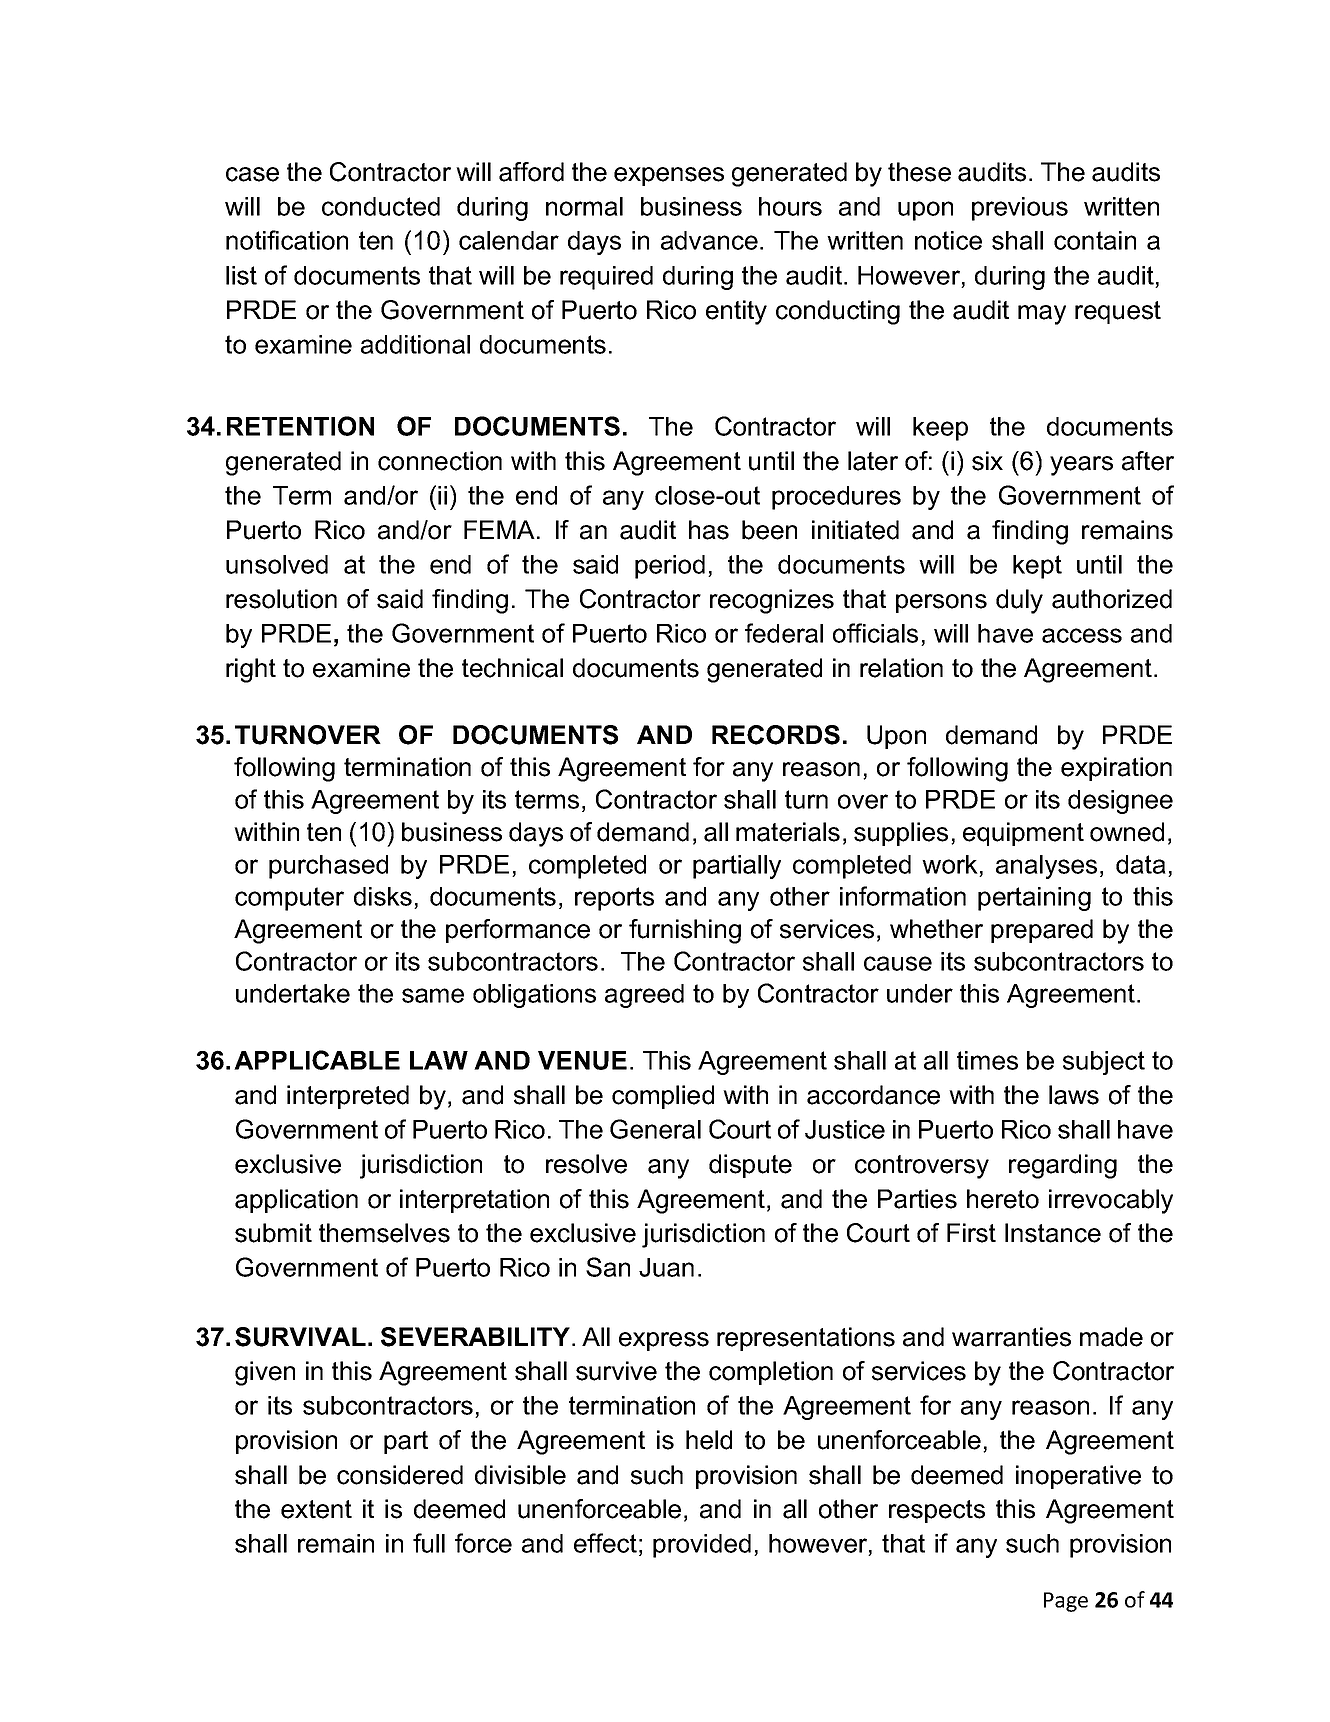 The image size is (1330, 1722). I want to click on right, so click(251, 670).
